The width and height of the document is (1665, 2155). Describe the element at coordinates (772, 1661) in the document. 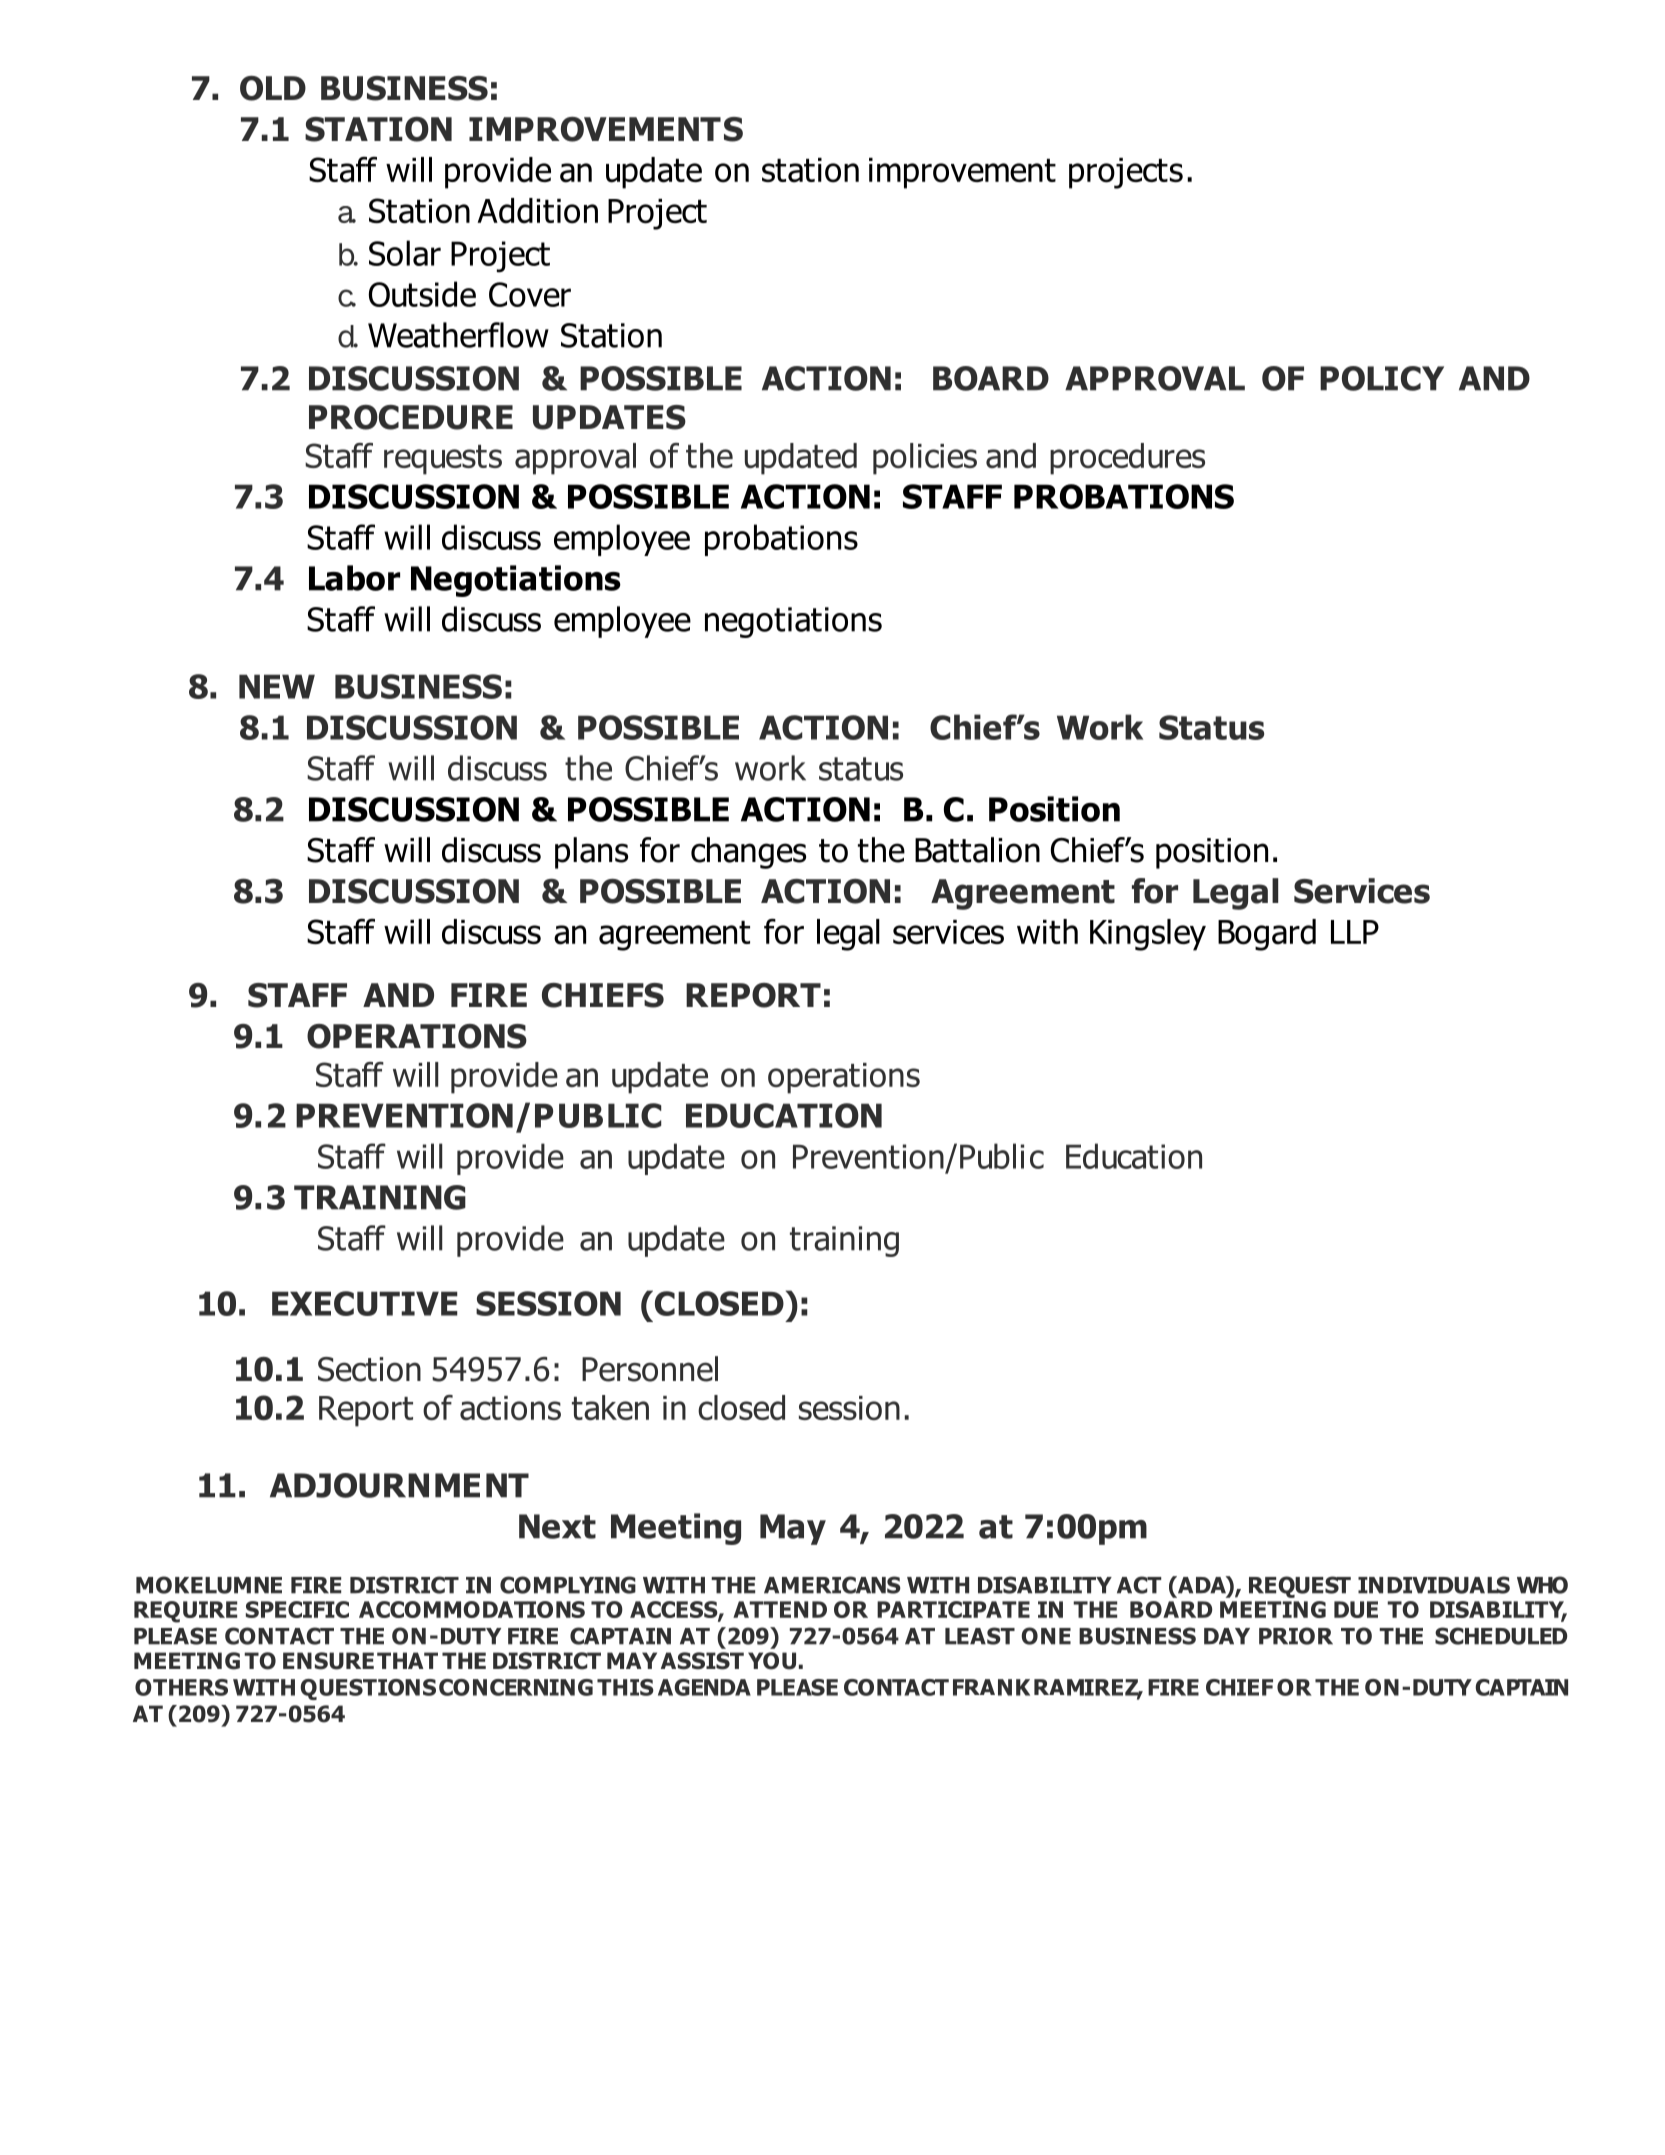

I see `YOU` at that location.
